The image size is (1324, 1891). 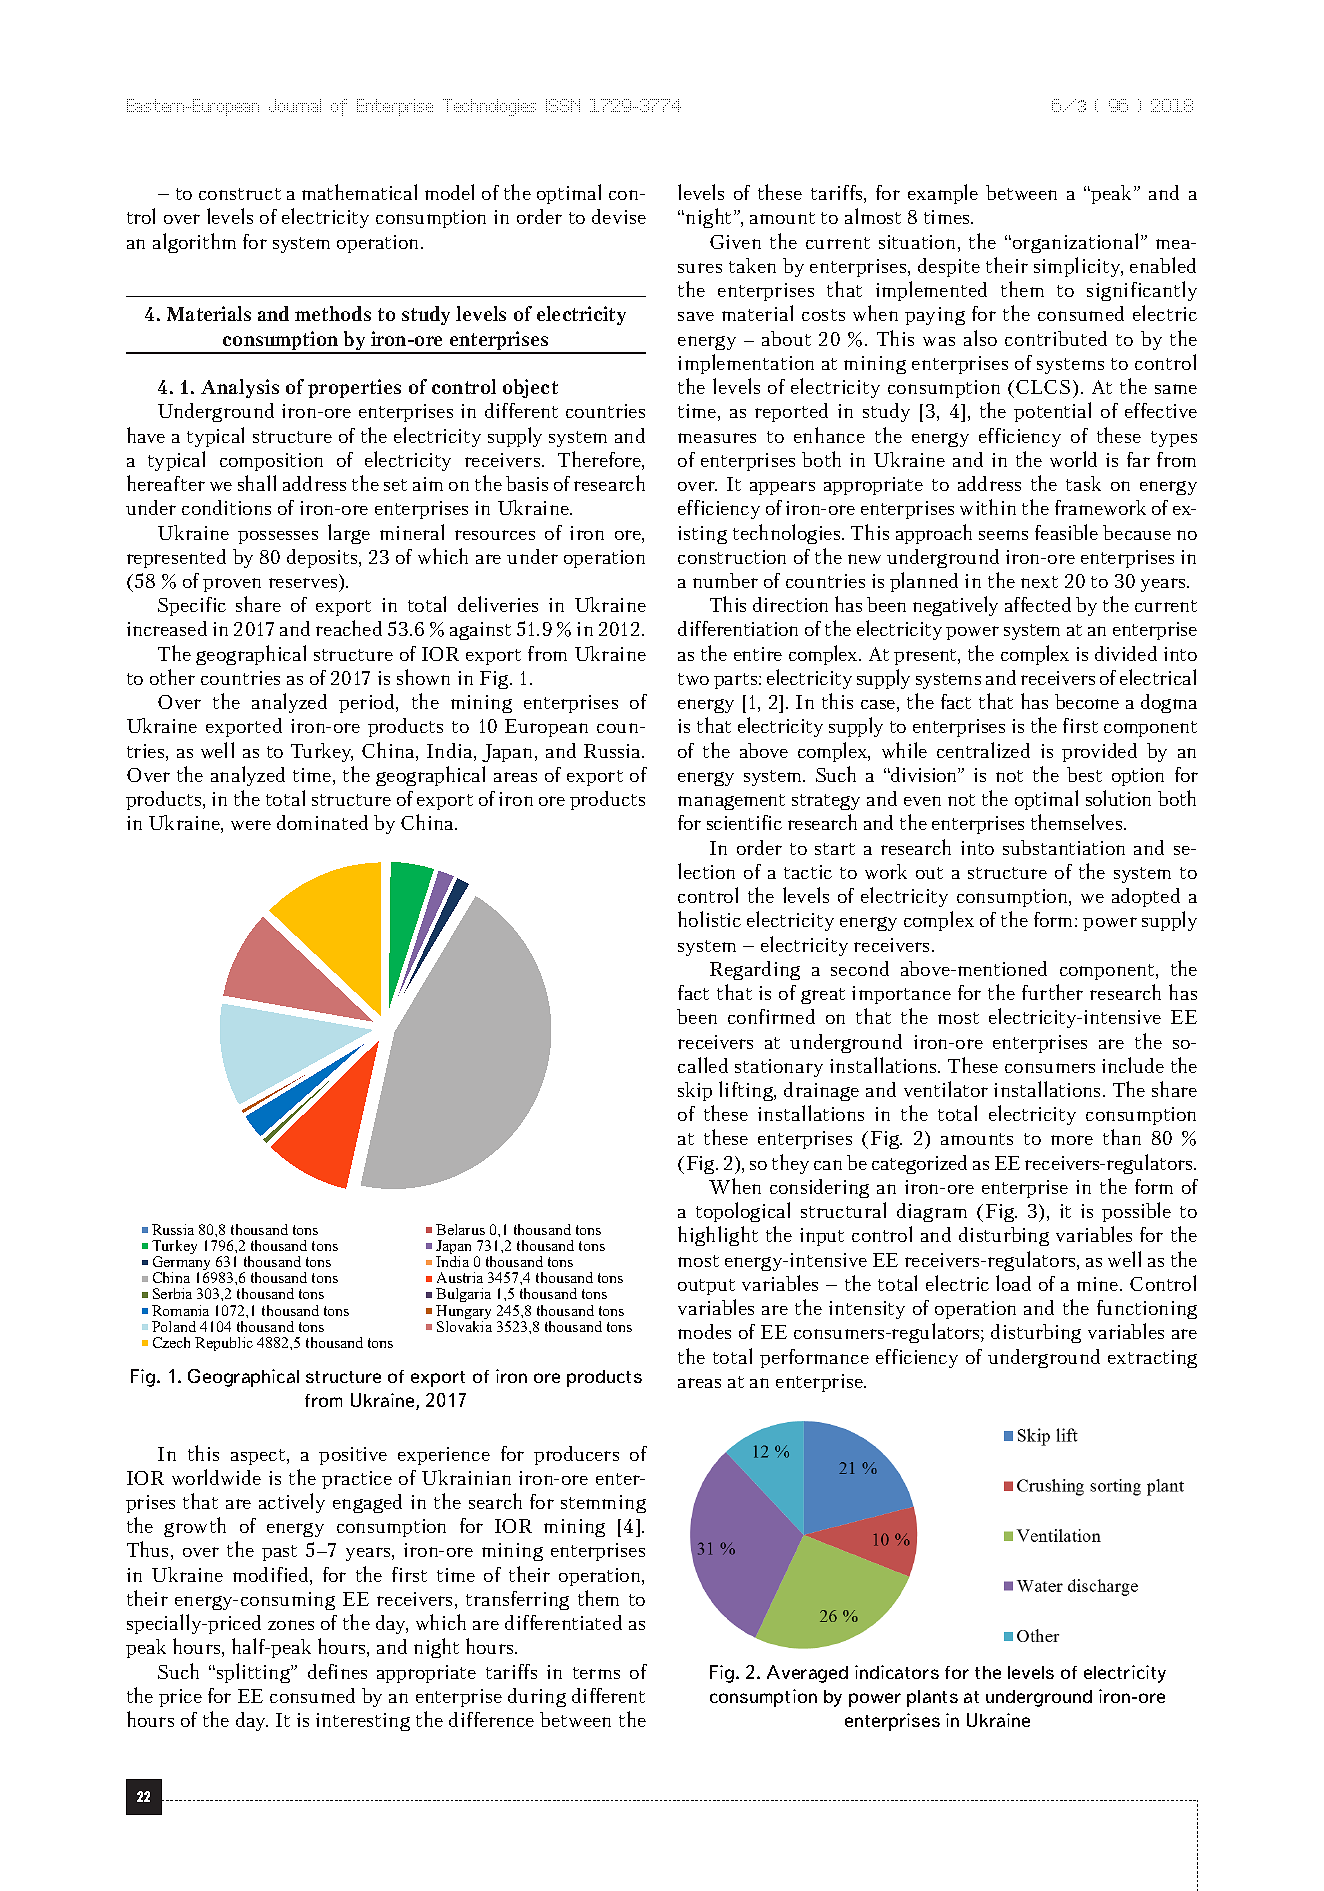 I want to click on terms, so click(x=596, y=1673).
